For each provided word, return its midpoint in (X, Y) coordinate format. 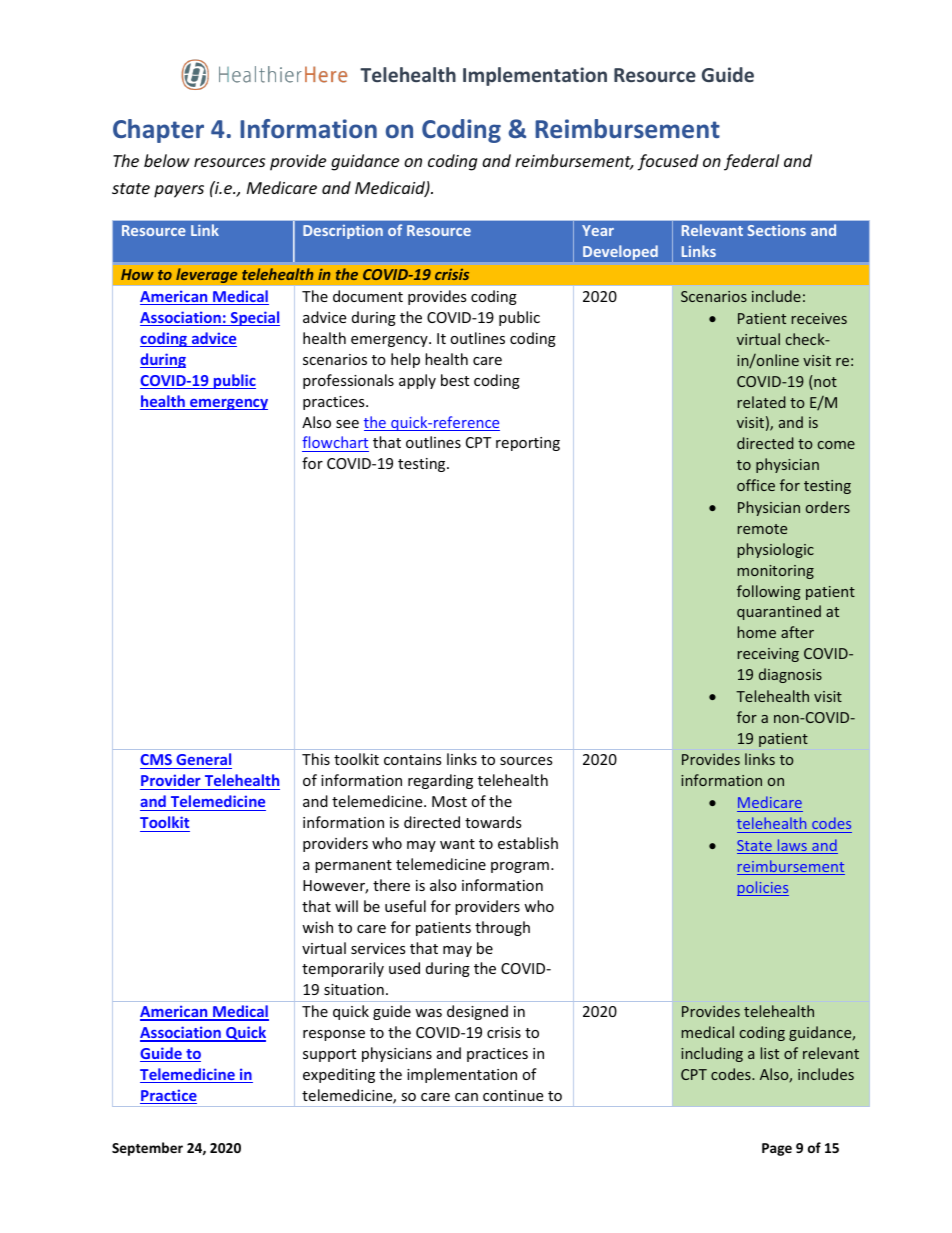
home (757, 632)
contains (413, 759)
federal (751, 162)
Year (598, 230)
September (147, 1149)
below (167, 160)
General (203, 761)
